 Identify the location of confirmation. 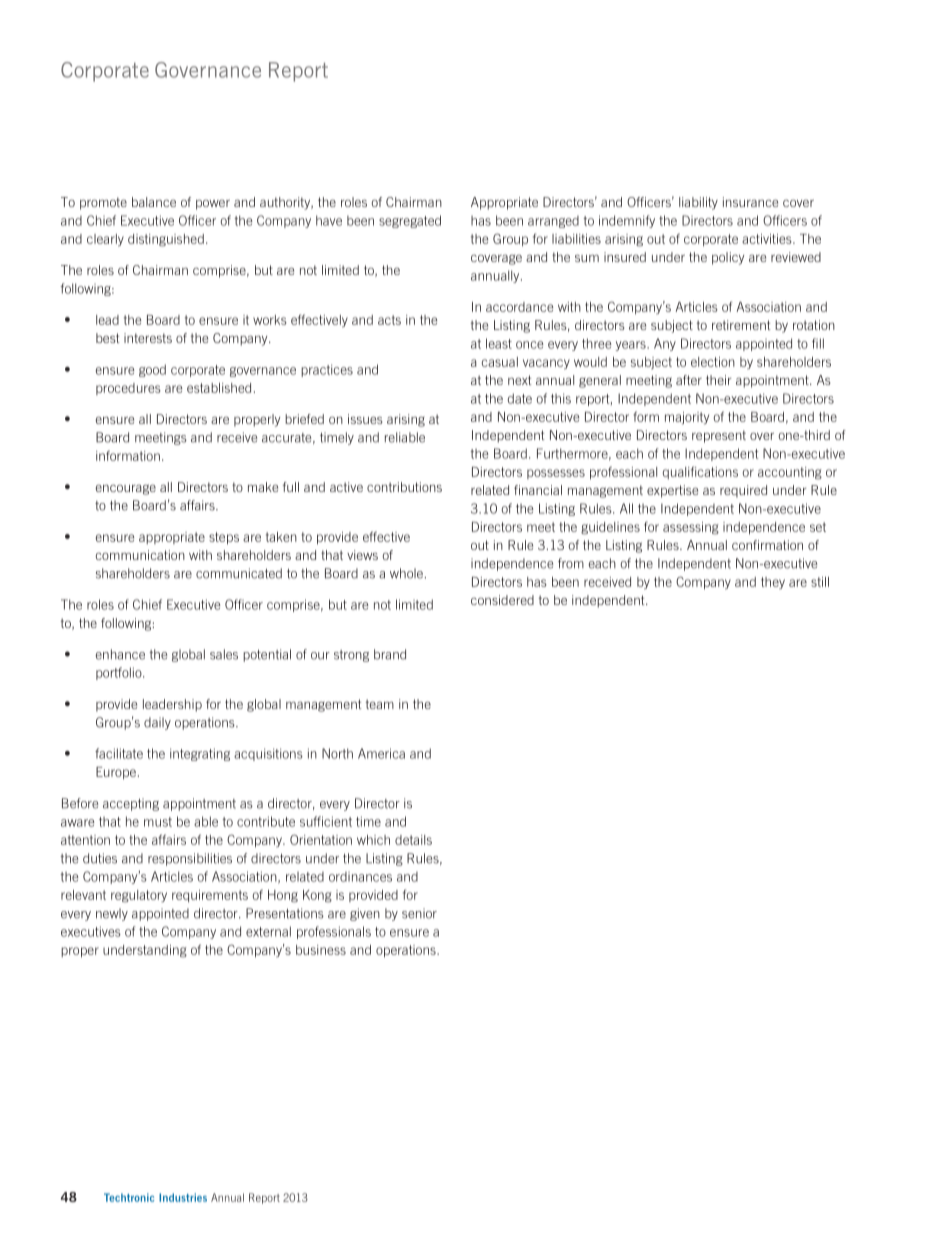
(767, 545).
